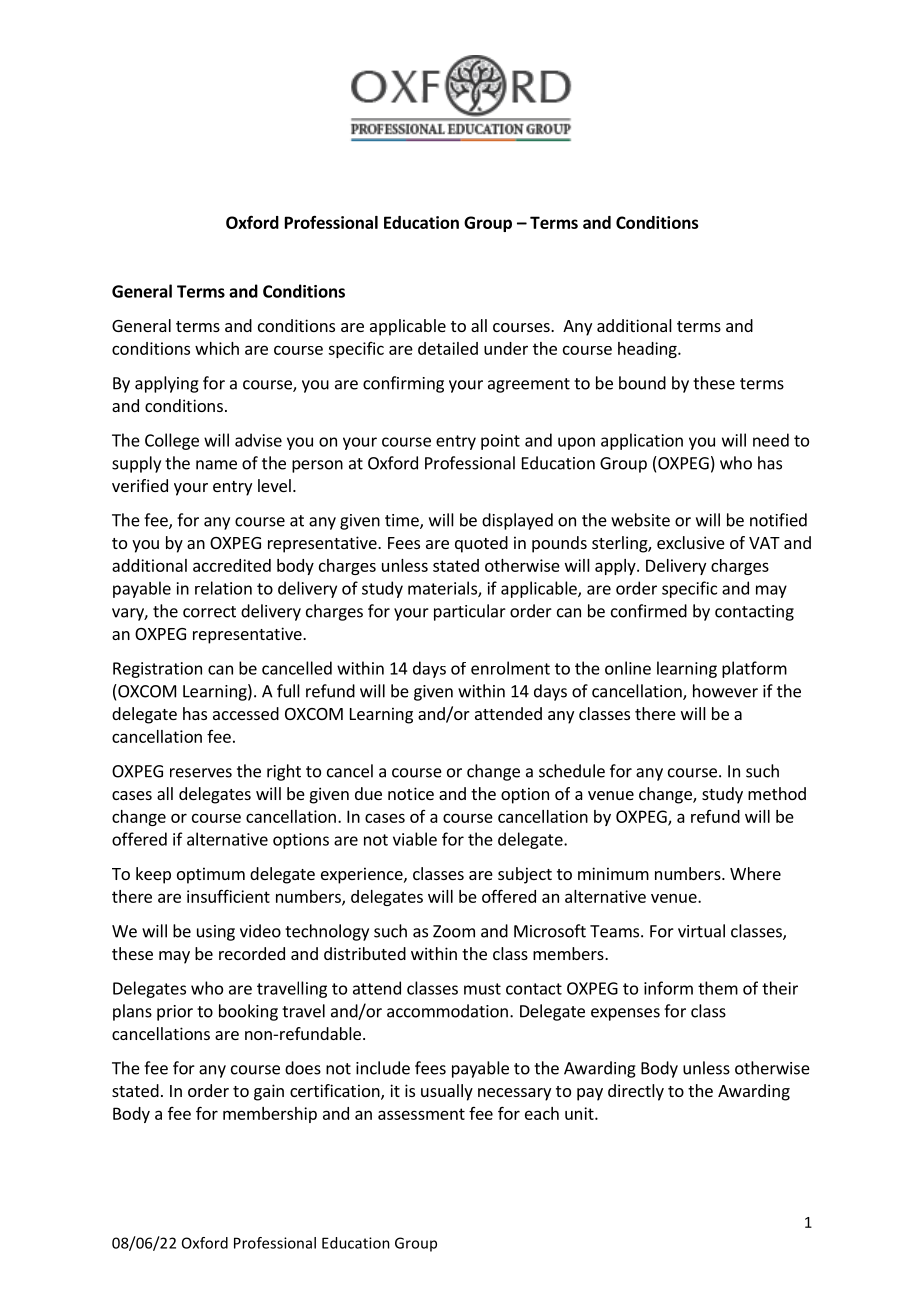 The height and width of the page is (1308, 924). What do you see at coordinates (470, 612) in the page?
I see `particular` at bounding box center [470, 612].
